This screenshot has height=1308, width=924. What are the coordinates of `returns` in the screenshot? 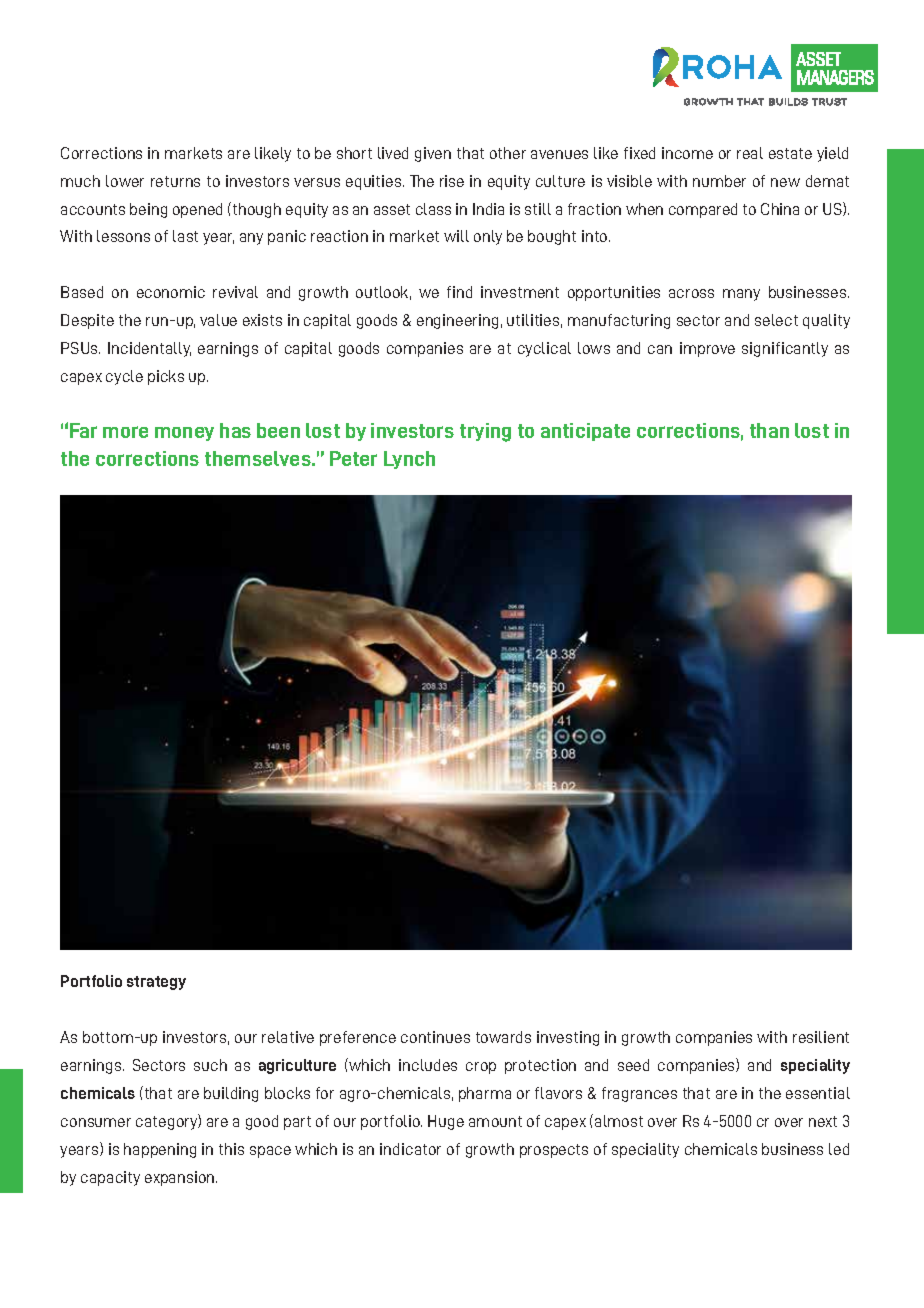 It's located at (175, 181).
